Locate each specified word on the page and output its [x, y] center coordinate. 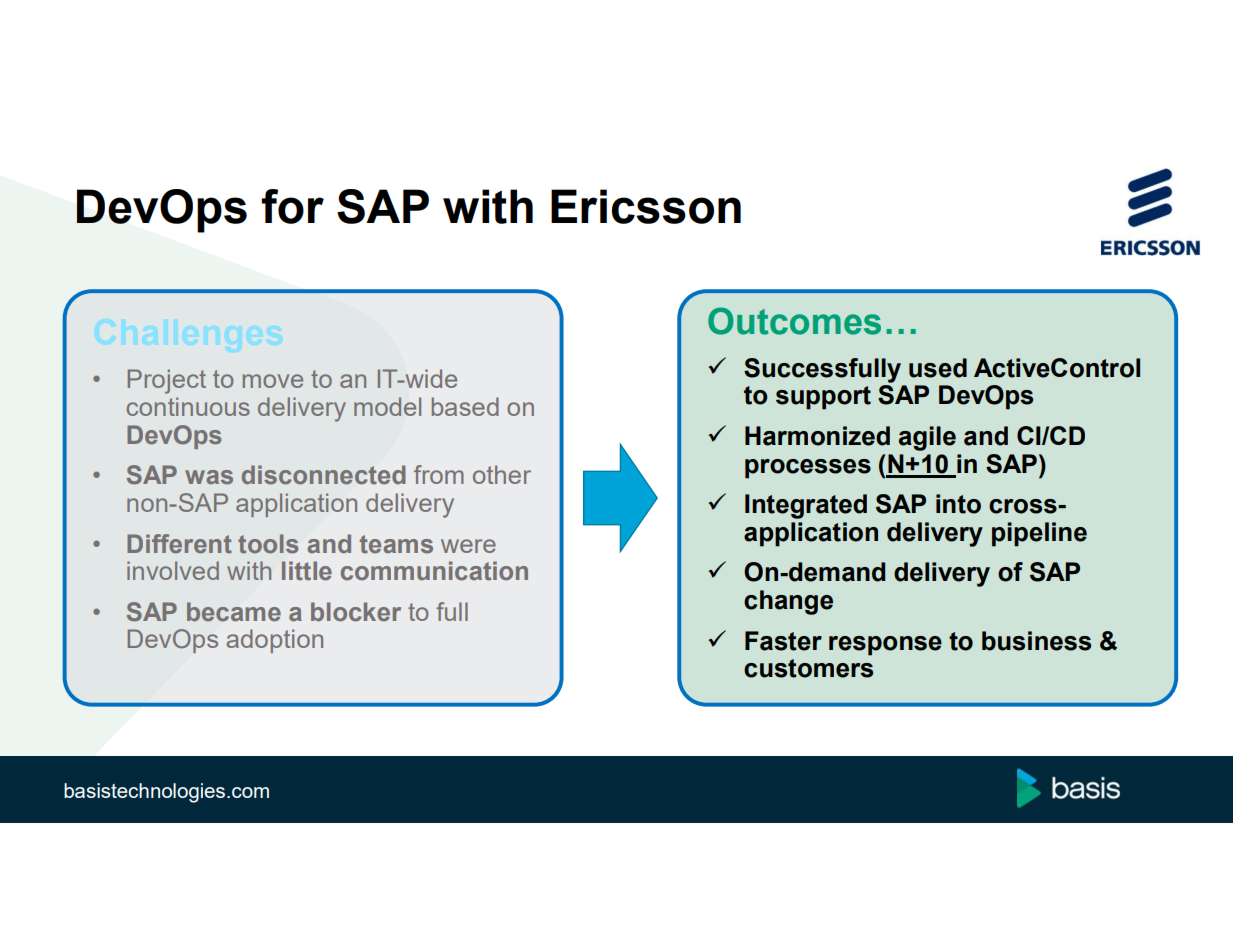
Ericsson [646, 206]
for [292, 206]
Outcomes [794, 321]
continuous [188, 406]
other [502, 474]
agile [927, 438]
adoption [274, 641]
